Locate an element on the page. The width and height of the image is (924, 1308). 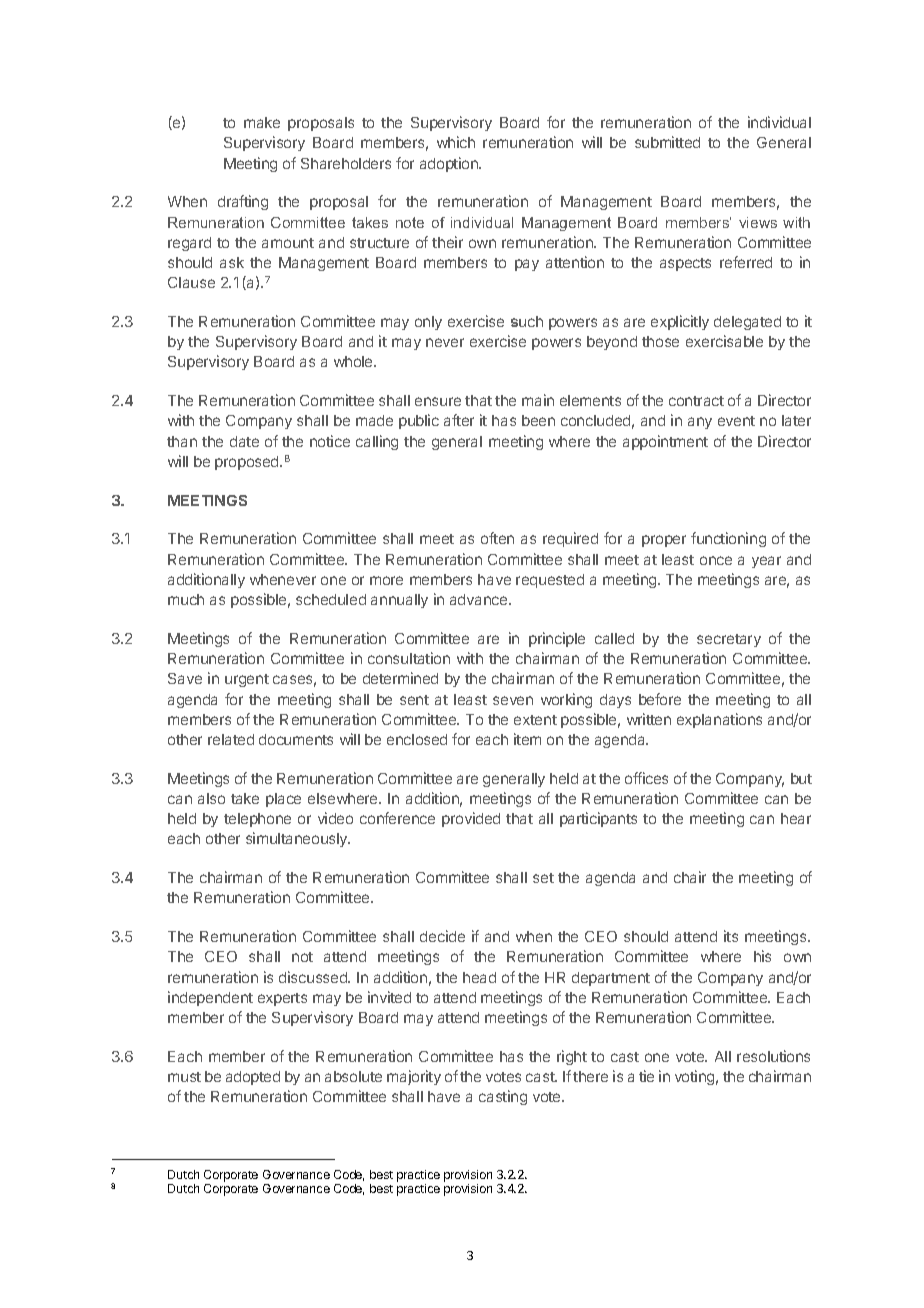
secretary is located at coordinates (729, 640).
